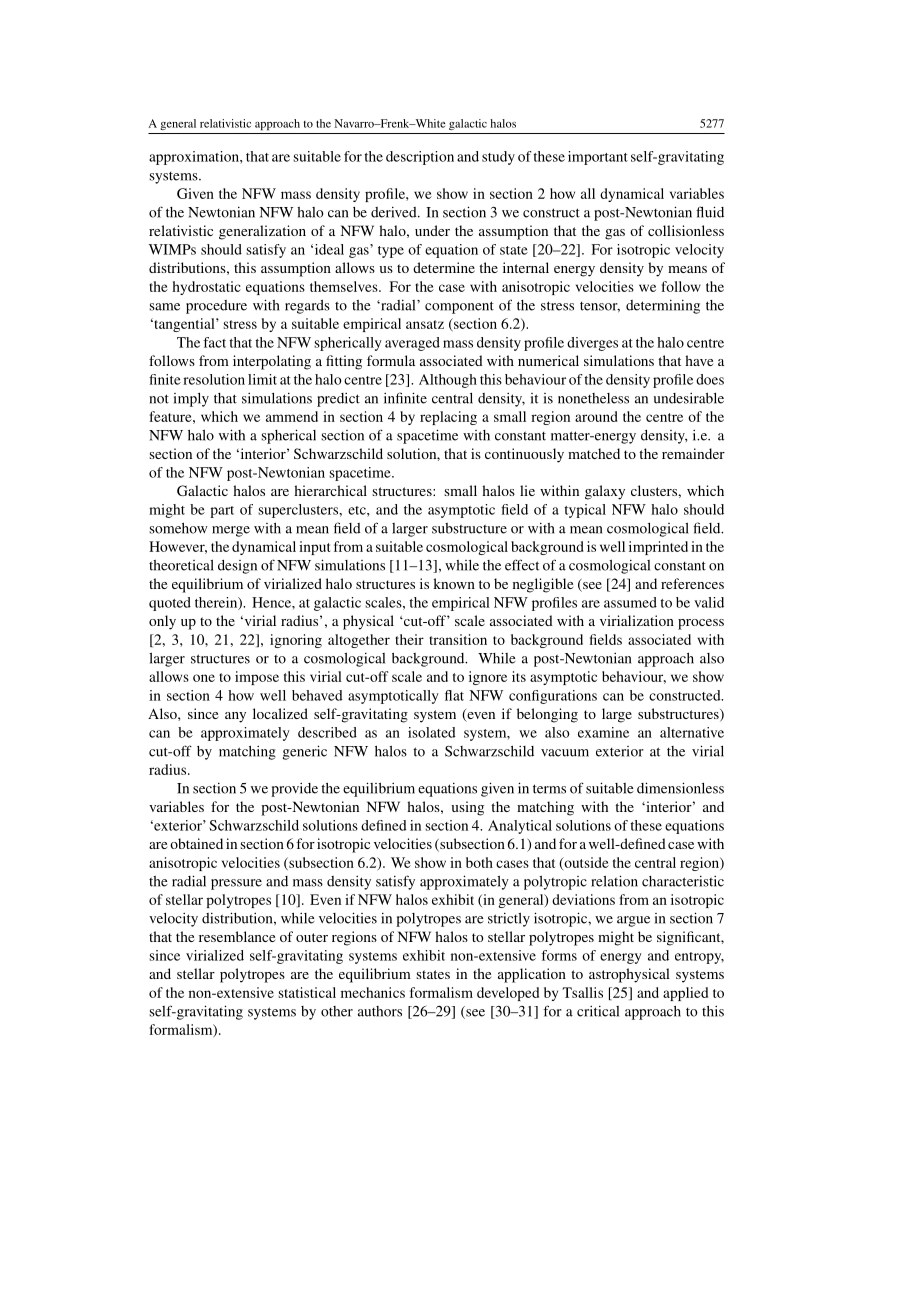 This screenshot has width=924, height=1307. What do you see at coordinates (206, 288) in the screenshot?
I see `hydrostatic` at bounding box center [206, 288].
